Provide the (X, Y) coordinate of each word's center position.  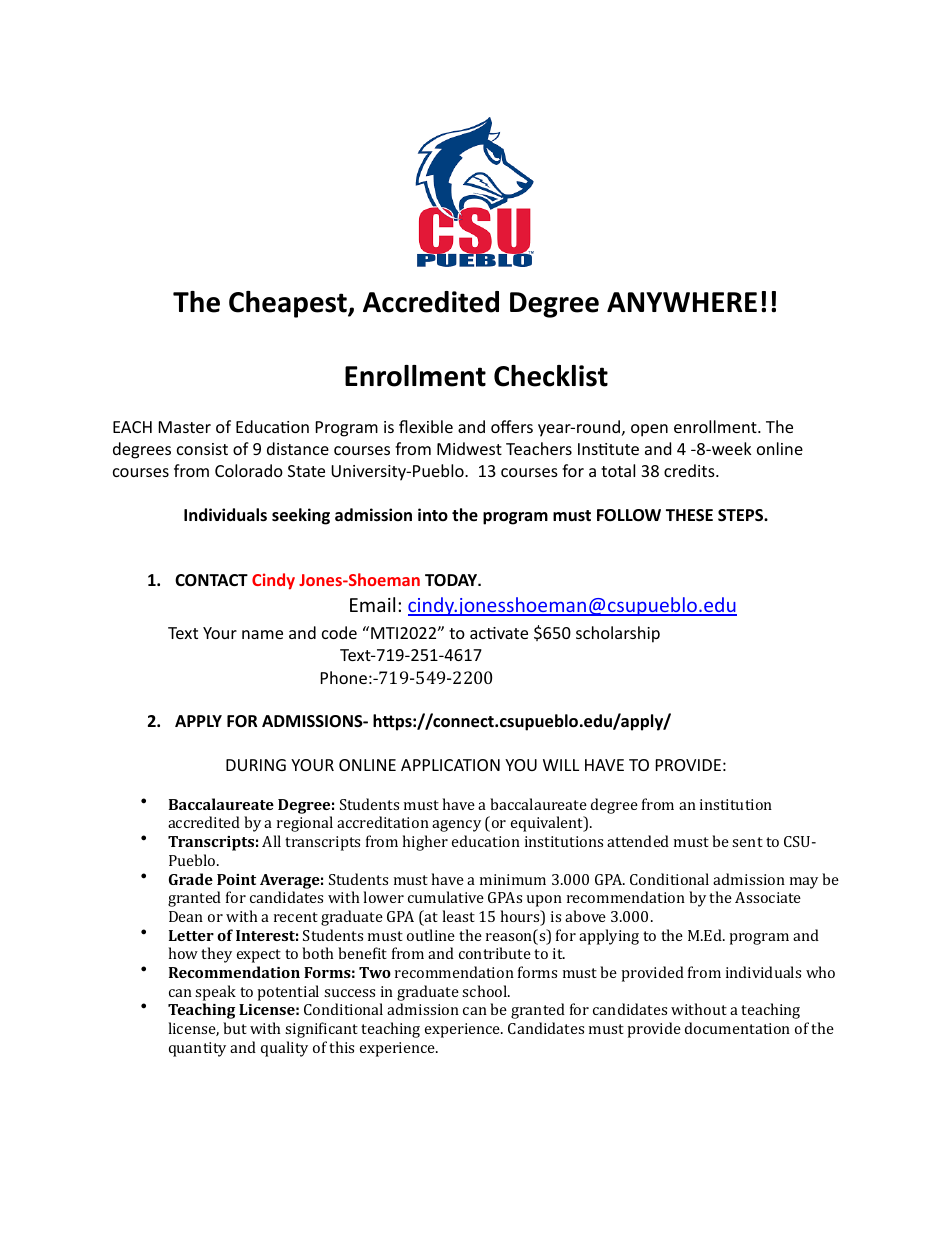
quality (284, 1049)
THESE (689, 515)
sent (747, 842)
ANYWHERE (682, 302)
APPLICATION (450, 765)
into (433, 514)
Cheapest (289, 304)
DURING (256, 765)
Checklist (551, 376)
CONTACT (211, 580)
